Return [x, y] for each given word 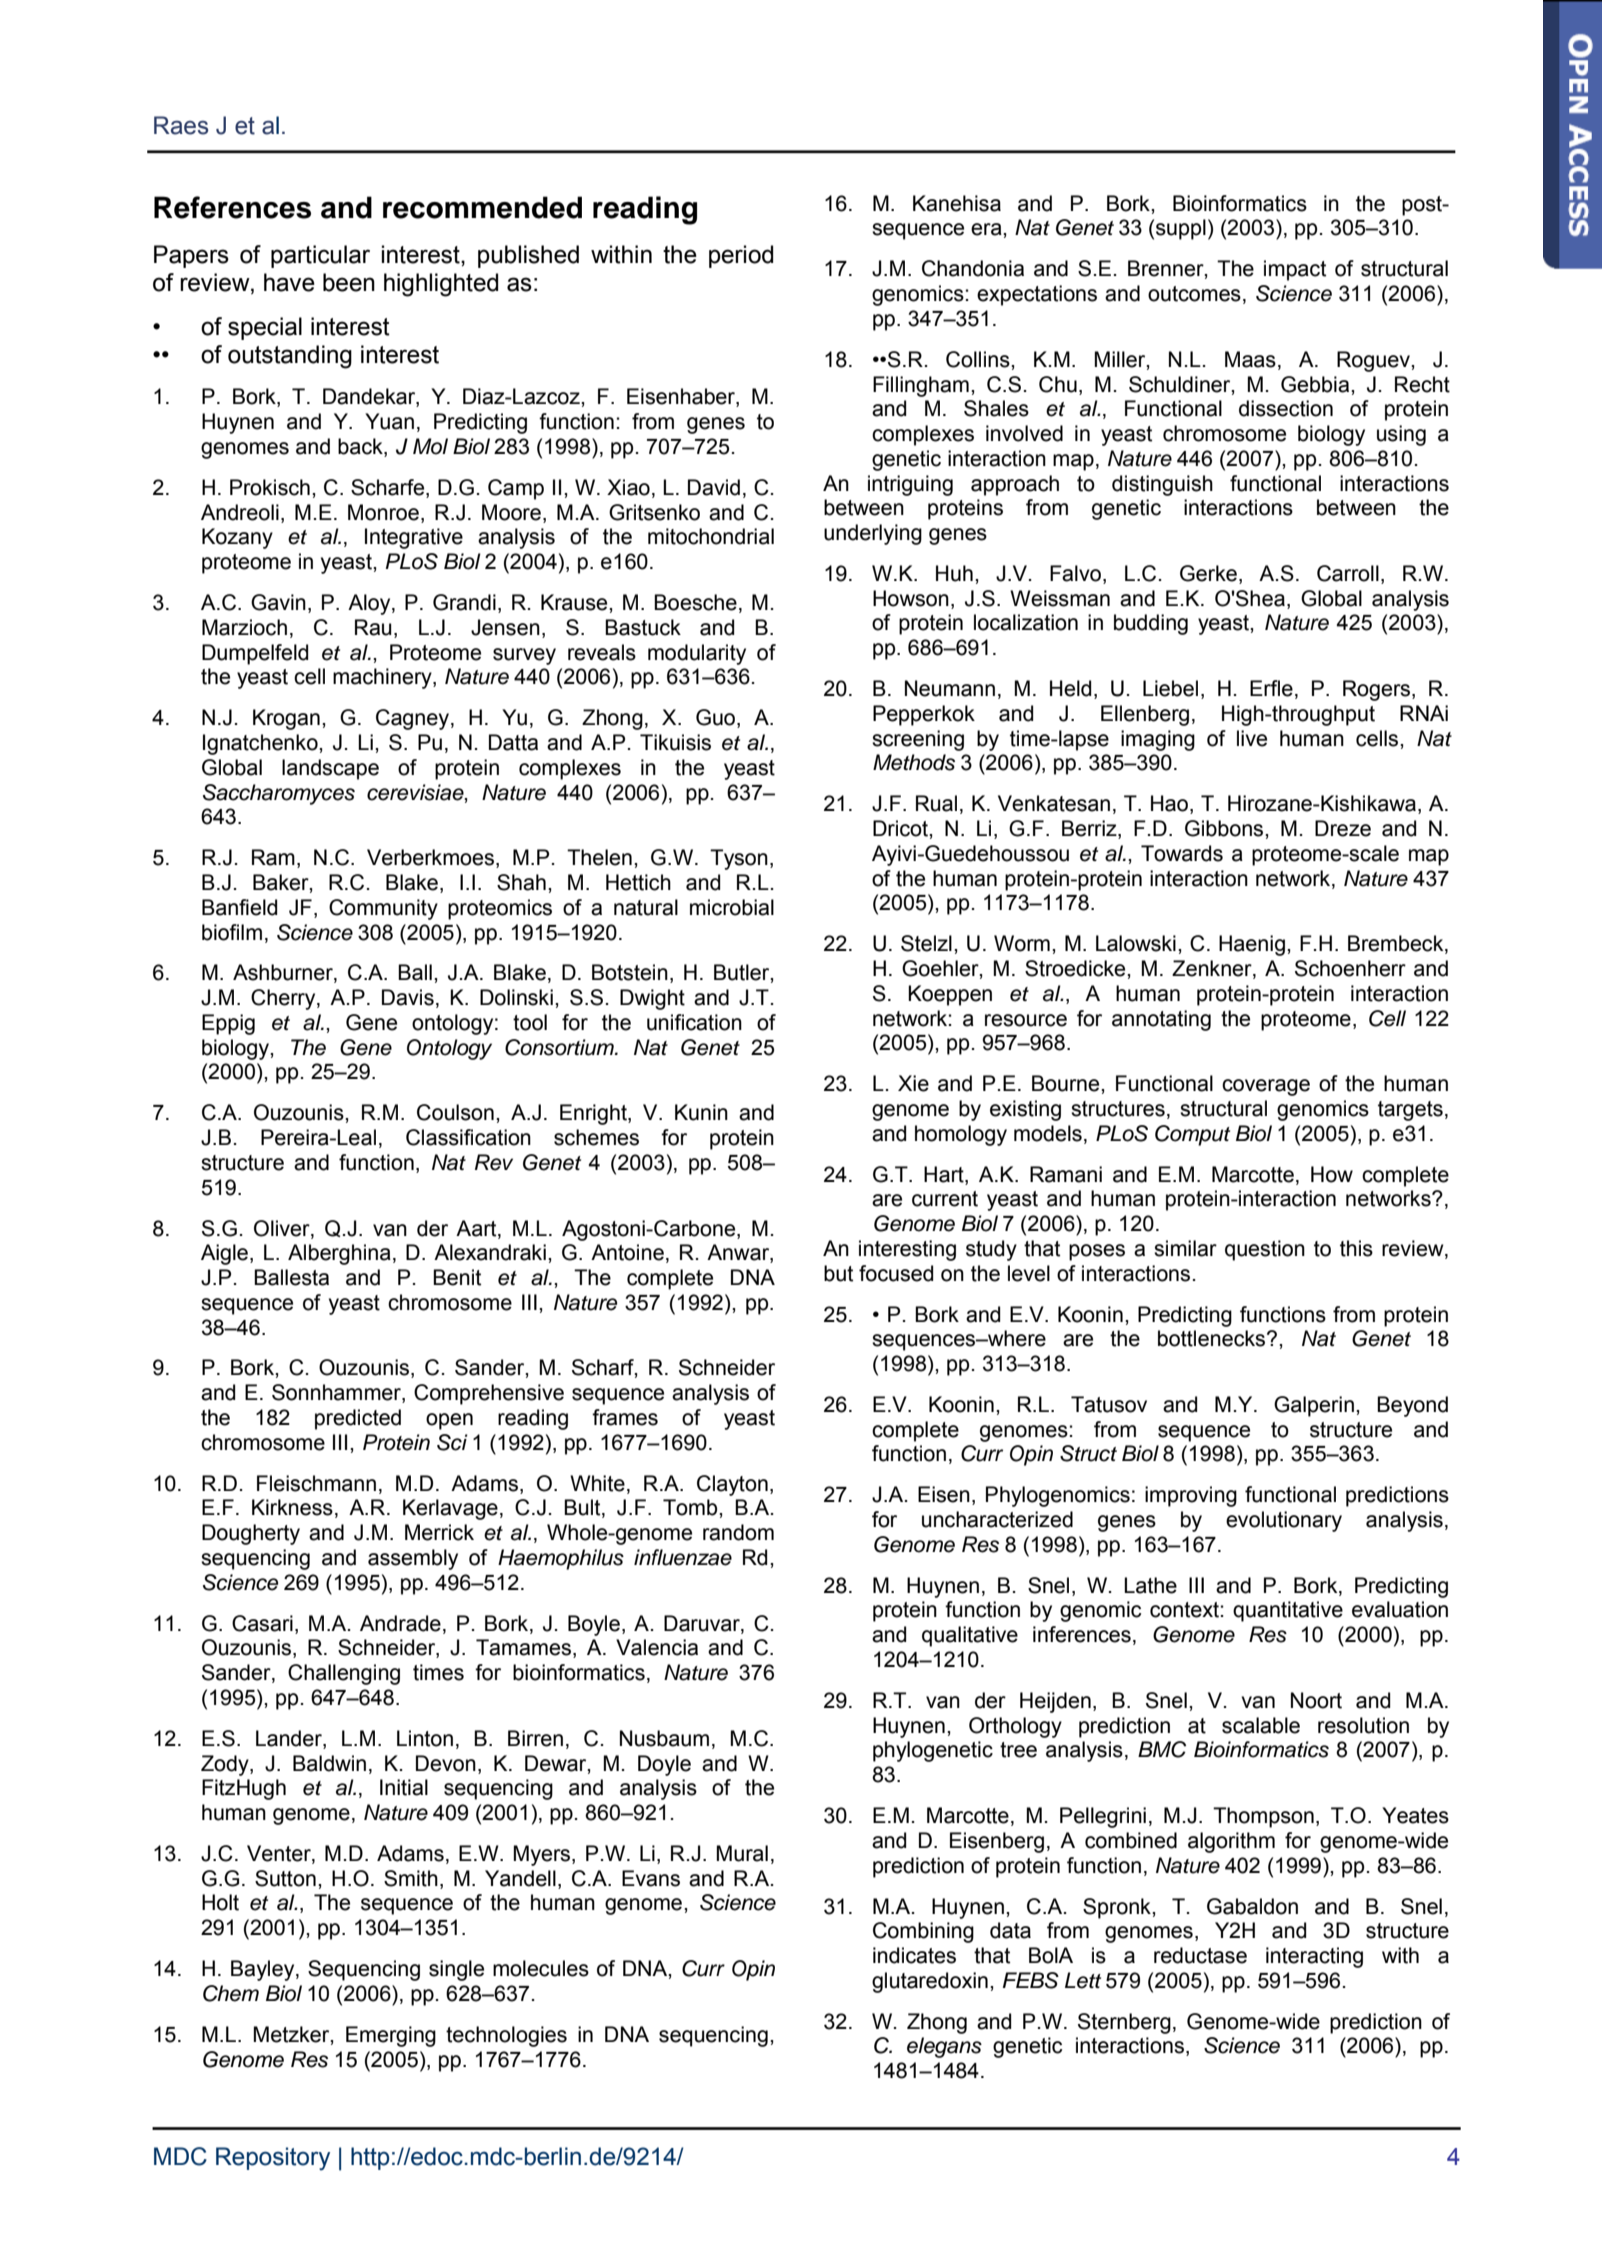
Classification [468, 1137]
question [1265, 1250]
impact [1295, 270]
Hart [945, 1174]
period [741, 256]
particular [320, 256]
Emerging [391, 2036]
